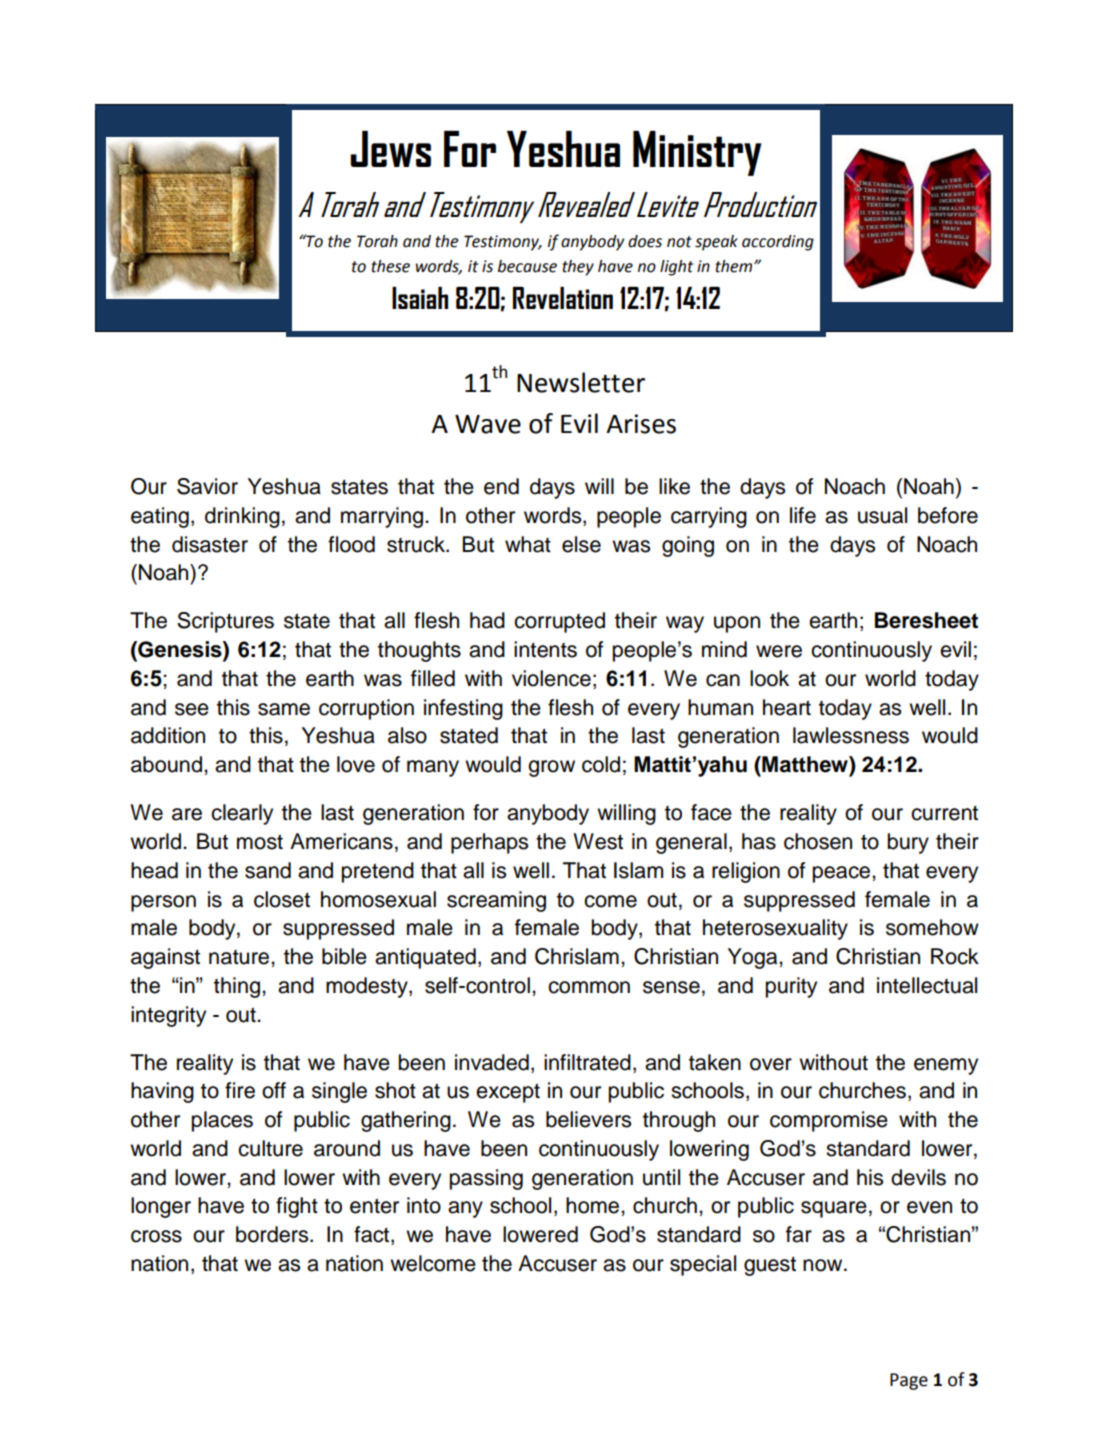 Image resolution: width=1109 pixels, height=1436 pixels. I want to click on according, so click(778, 243).
